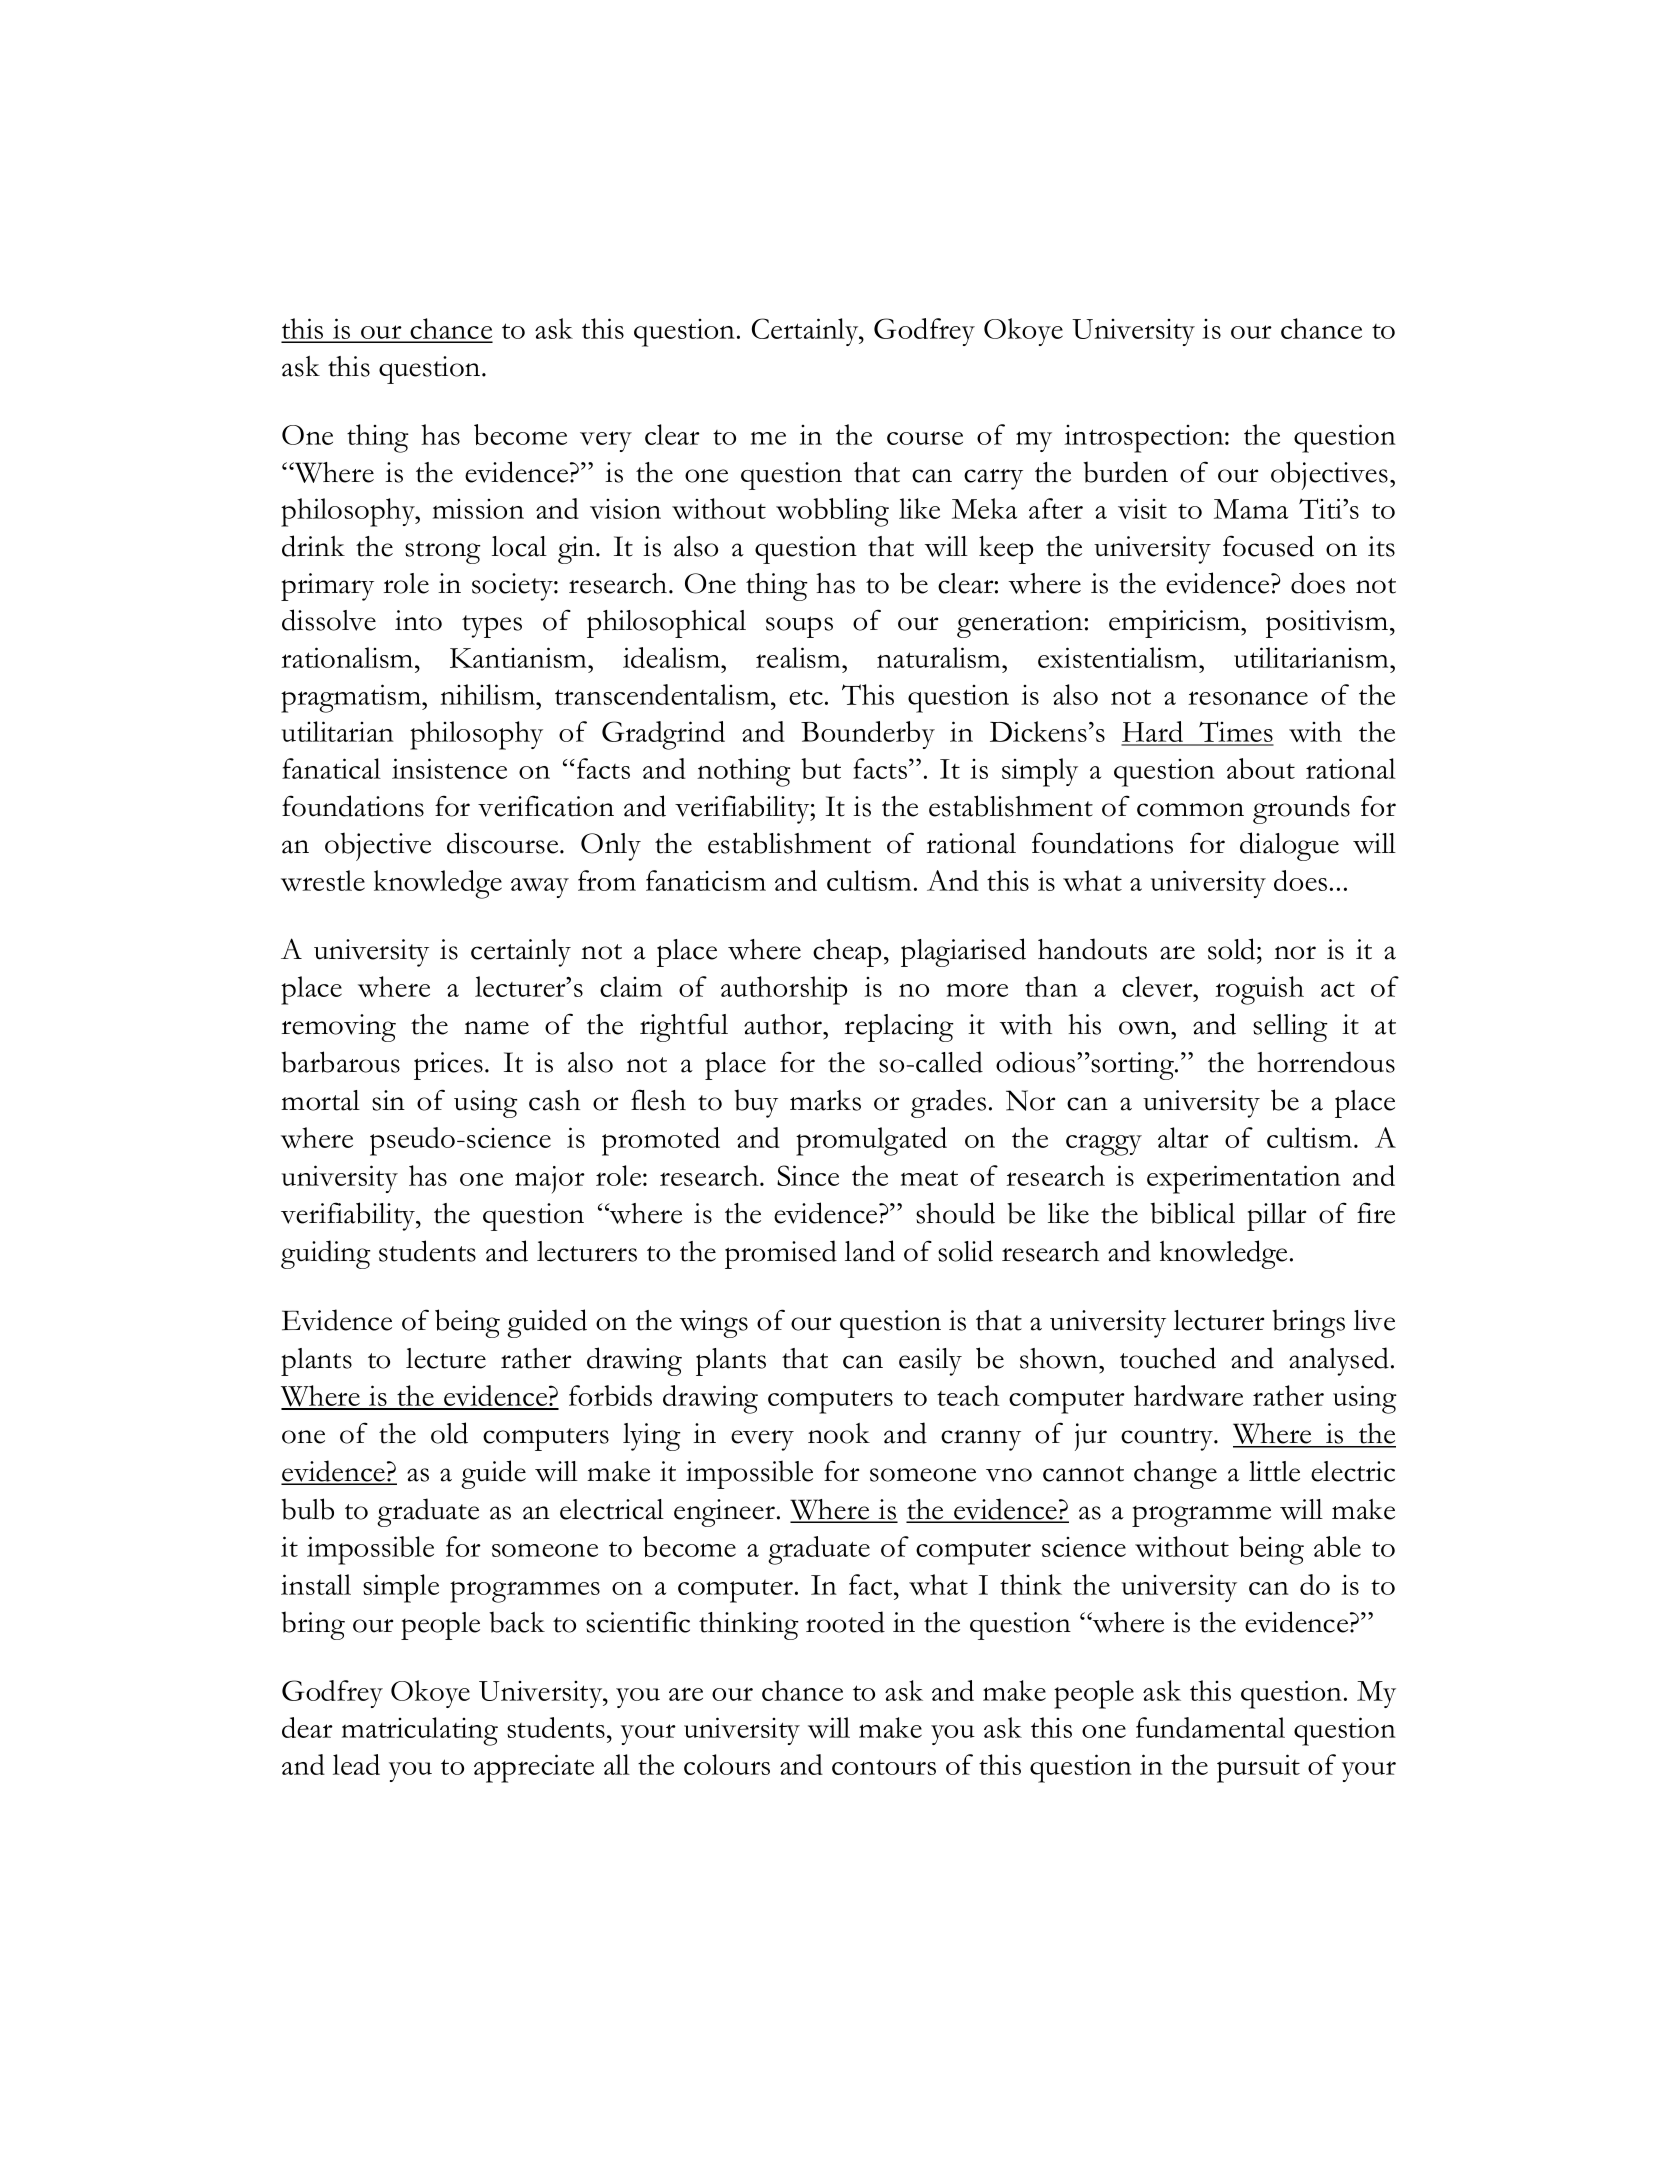 This screenshot has width=1679, height=2173. What do you see at coordinates (1251, 509) in the screenshot?
I see `Mama` at bounding box center [1251, 509].
